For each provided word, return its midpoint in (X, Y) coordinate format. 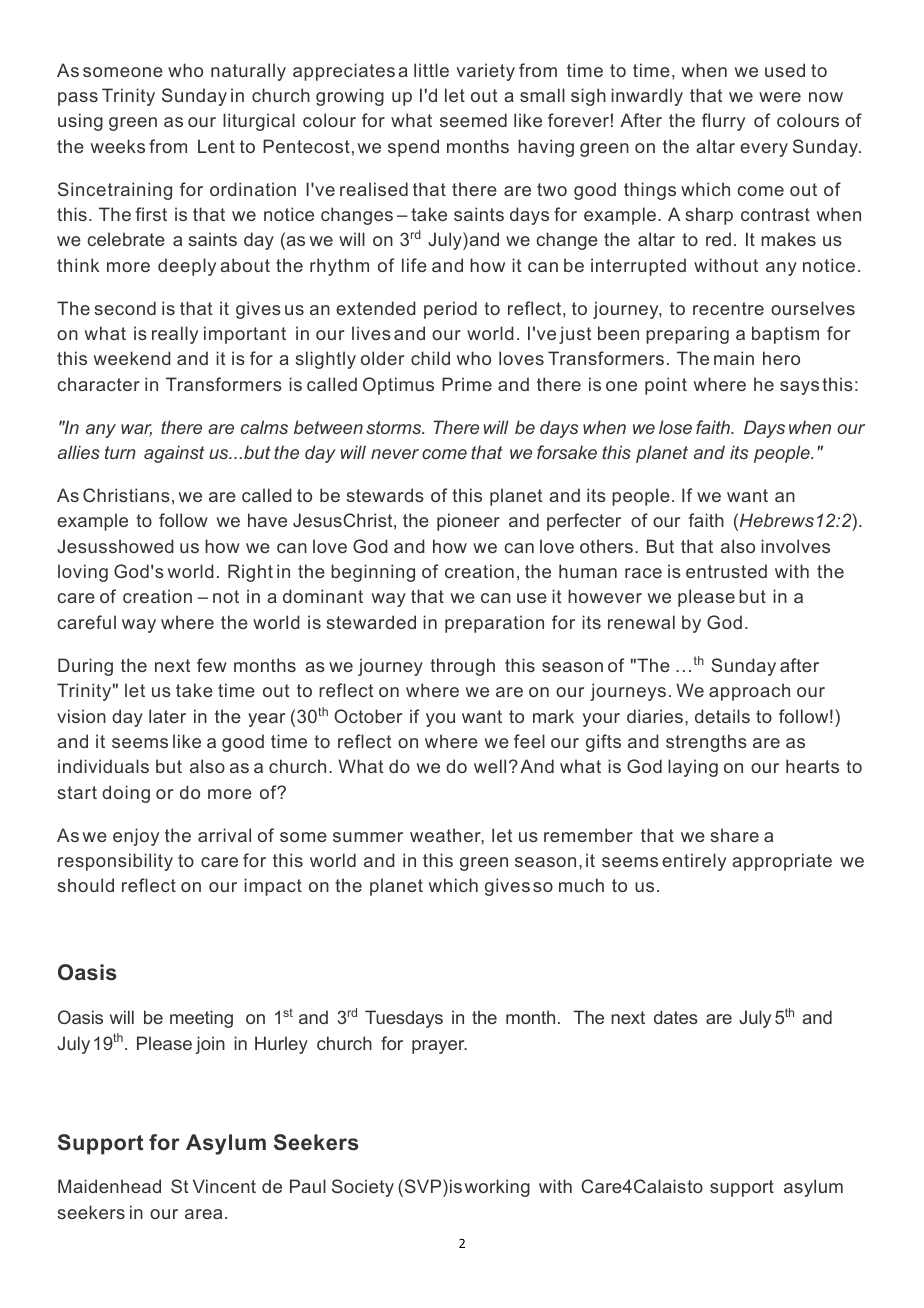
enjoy (136, 837)
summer (368, 837)
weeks (118, 146)
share (734, 835)
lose (675, 427)
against (174, 454)
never (395, 454)
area (203, 1214)
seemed (473, 120)
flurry (723, 122)
